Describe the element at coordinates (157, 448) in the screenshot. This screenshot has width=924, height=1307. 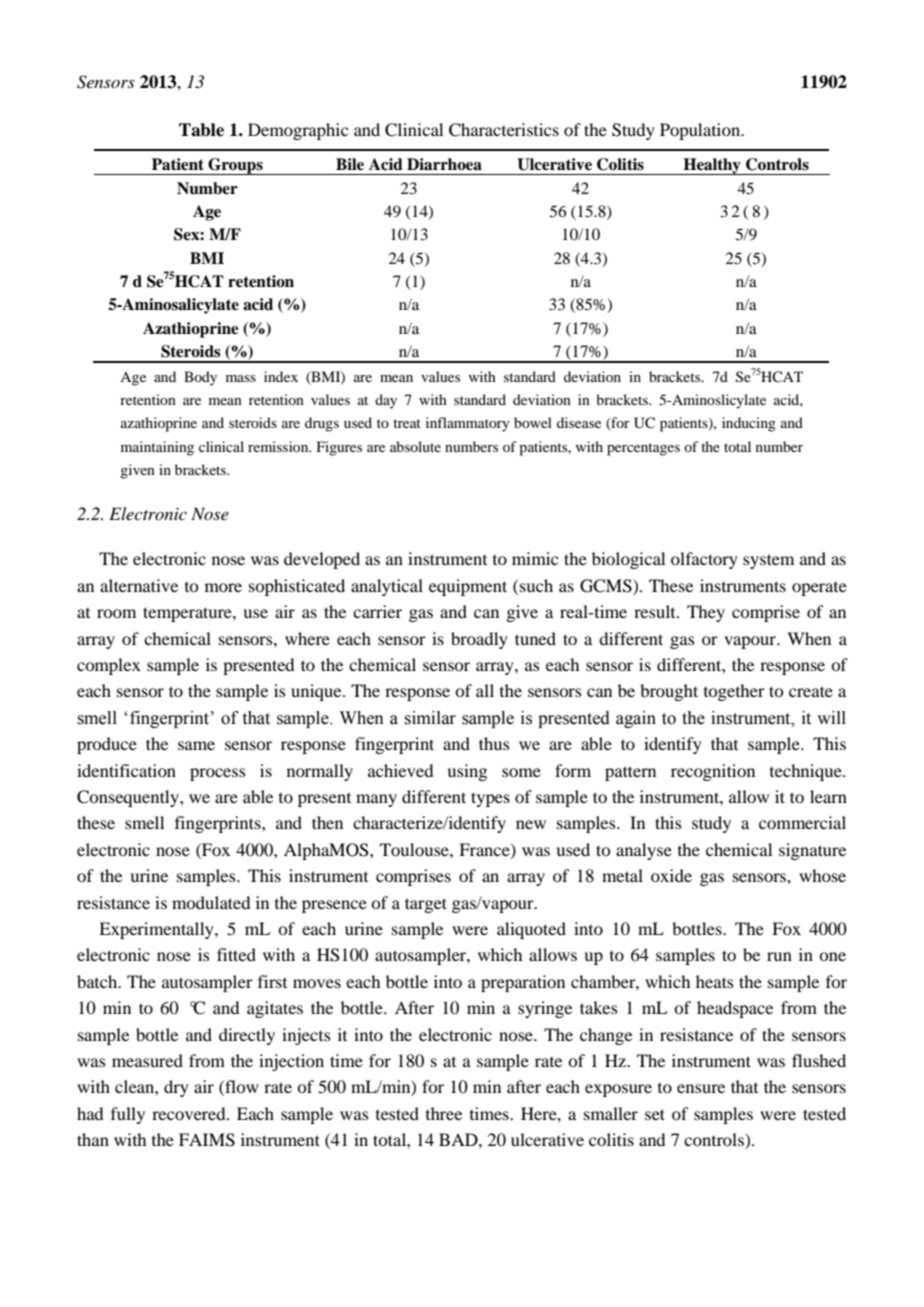
I see `maintaining` at that location.
